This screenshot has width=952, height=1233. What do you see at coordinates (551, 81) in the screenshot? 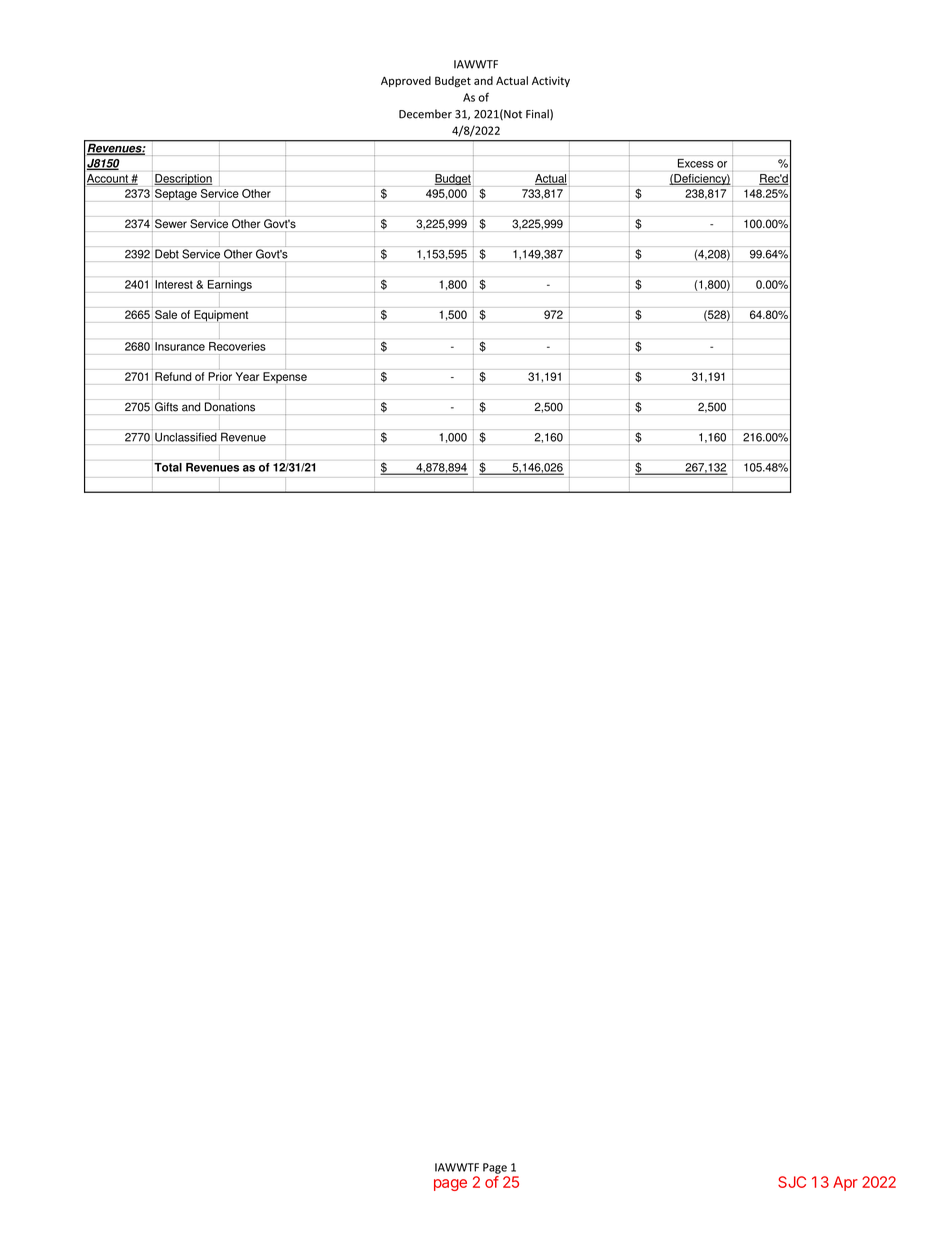
I see `Activity` at bounding box center [551, 81].
